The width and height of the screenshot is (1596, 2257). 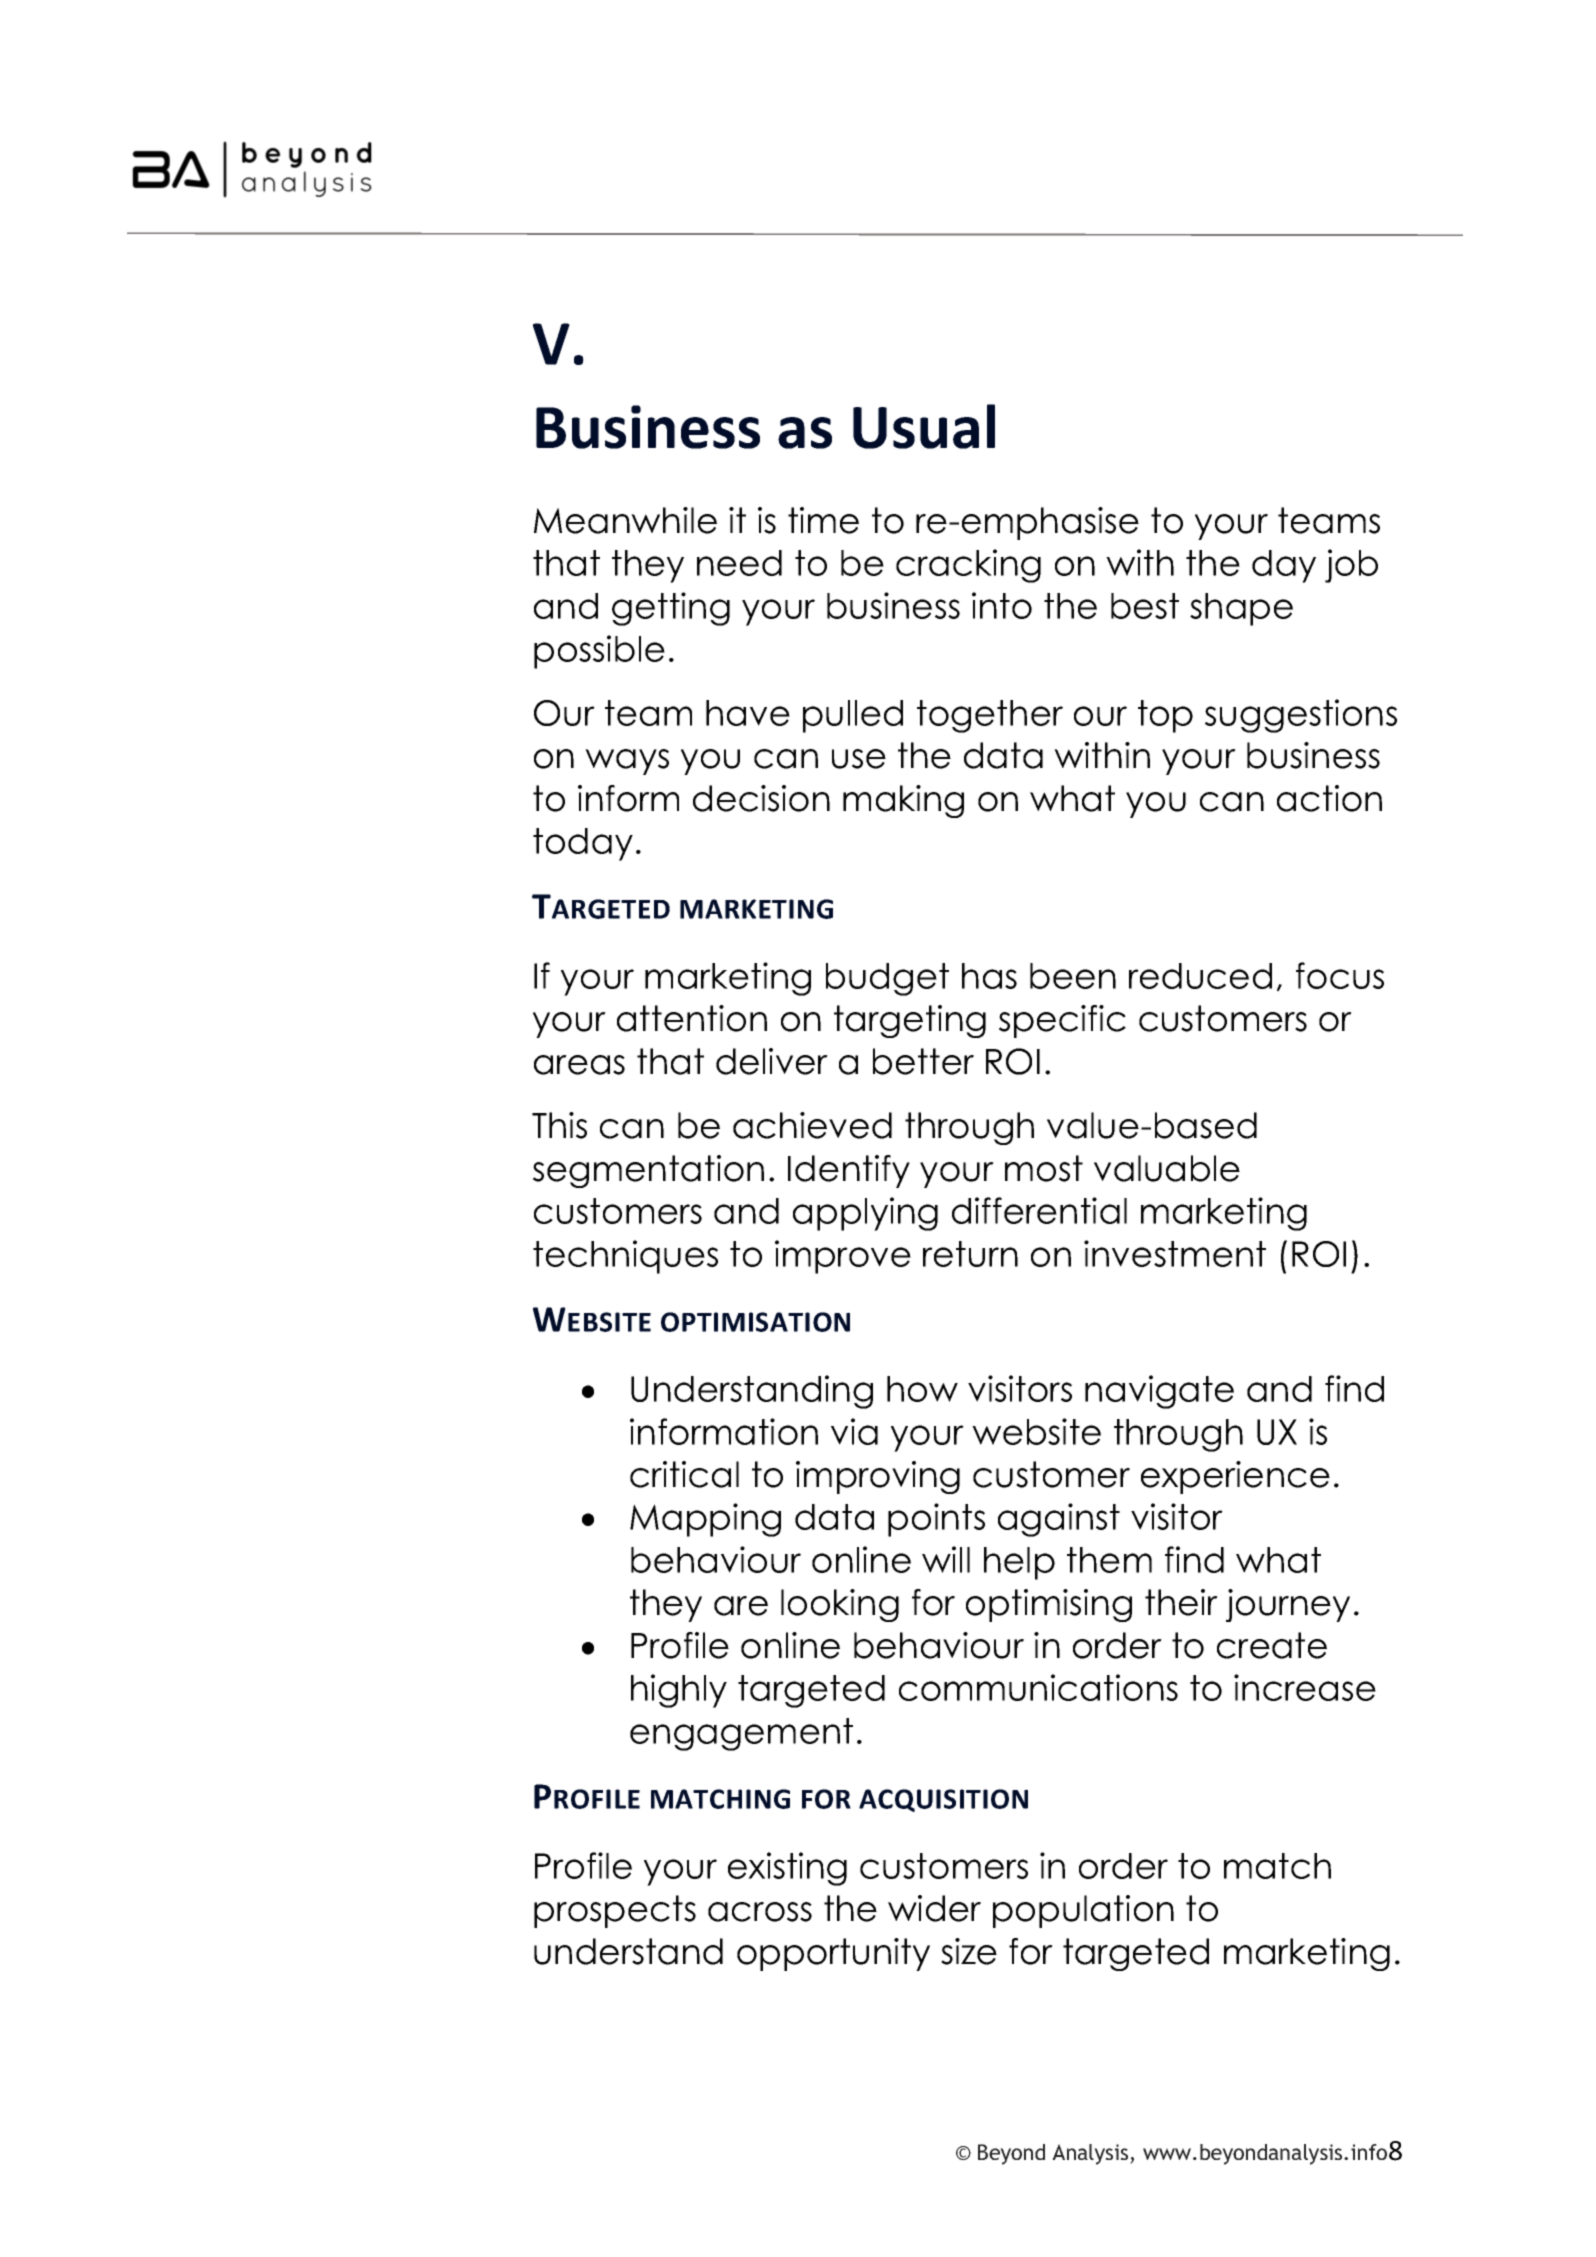 I want to click on prospects, so click(x=615, y=1911).
